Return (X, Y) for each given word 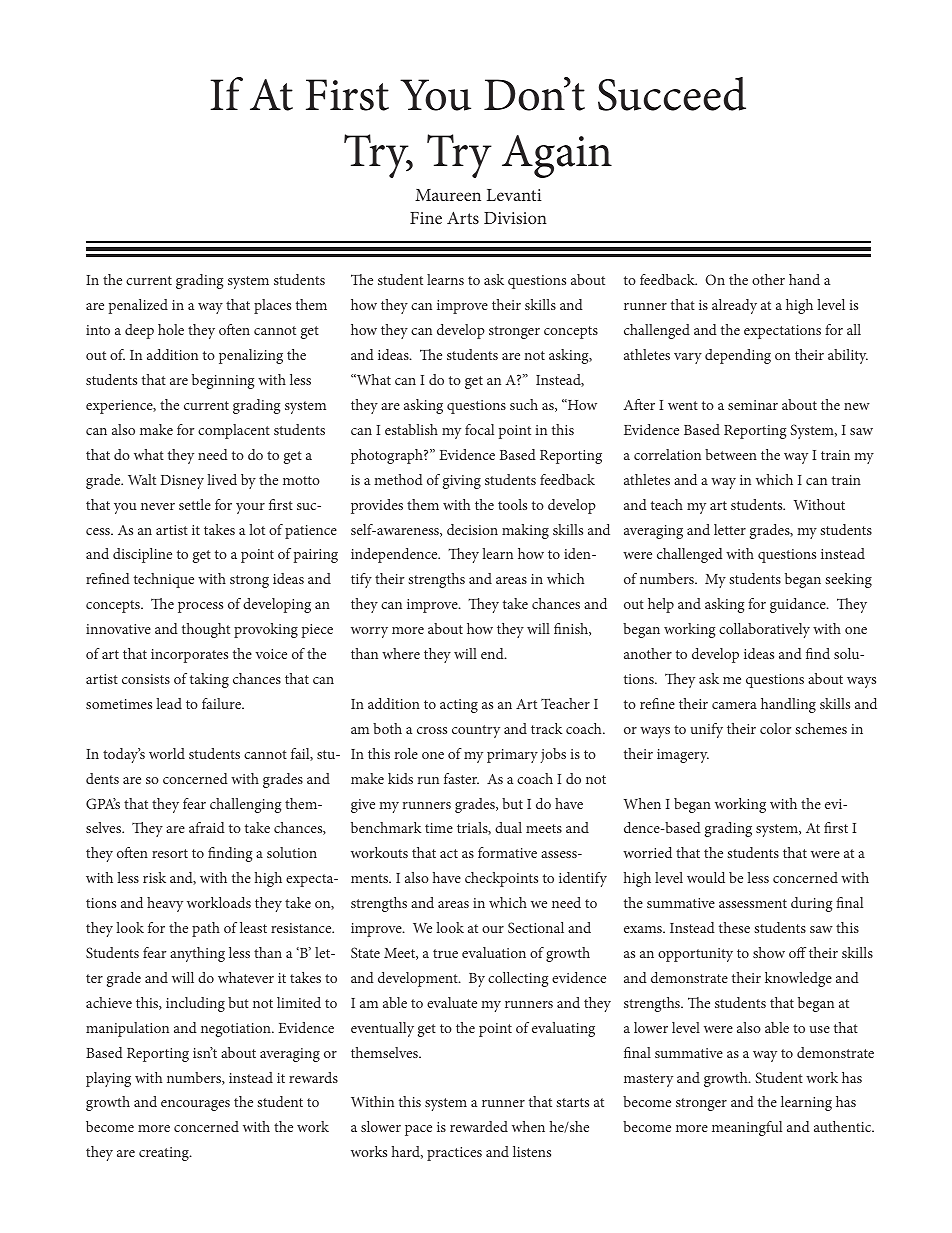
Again (557, 156)
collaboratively (764, 630)
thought (206, 630)
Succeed (672, 94)
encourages (195, 1105)
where (401, 653)
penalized (138, 306)
